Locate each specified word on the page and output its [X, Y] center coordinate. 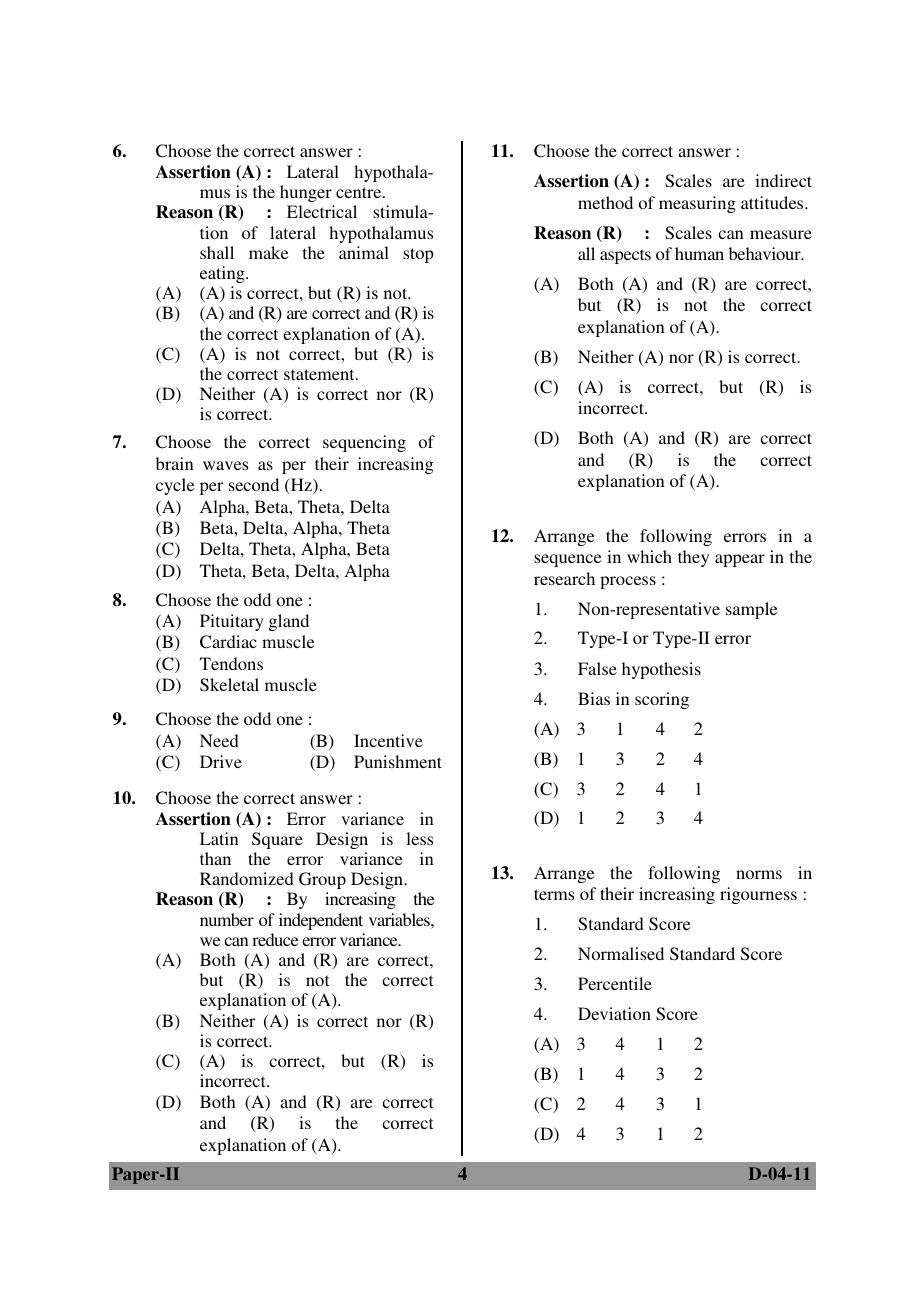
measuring [697, 204]
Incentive [388, 740]
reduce [275, 939]
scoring [662, 700]
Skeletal [229, 685]
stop [418, 255]
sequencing [364, 443]
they [693, 558]
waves [225, 465]
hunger [306, 193]
